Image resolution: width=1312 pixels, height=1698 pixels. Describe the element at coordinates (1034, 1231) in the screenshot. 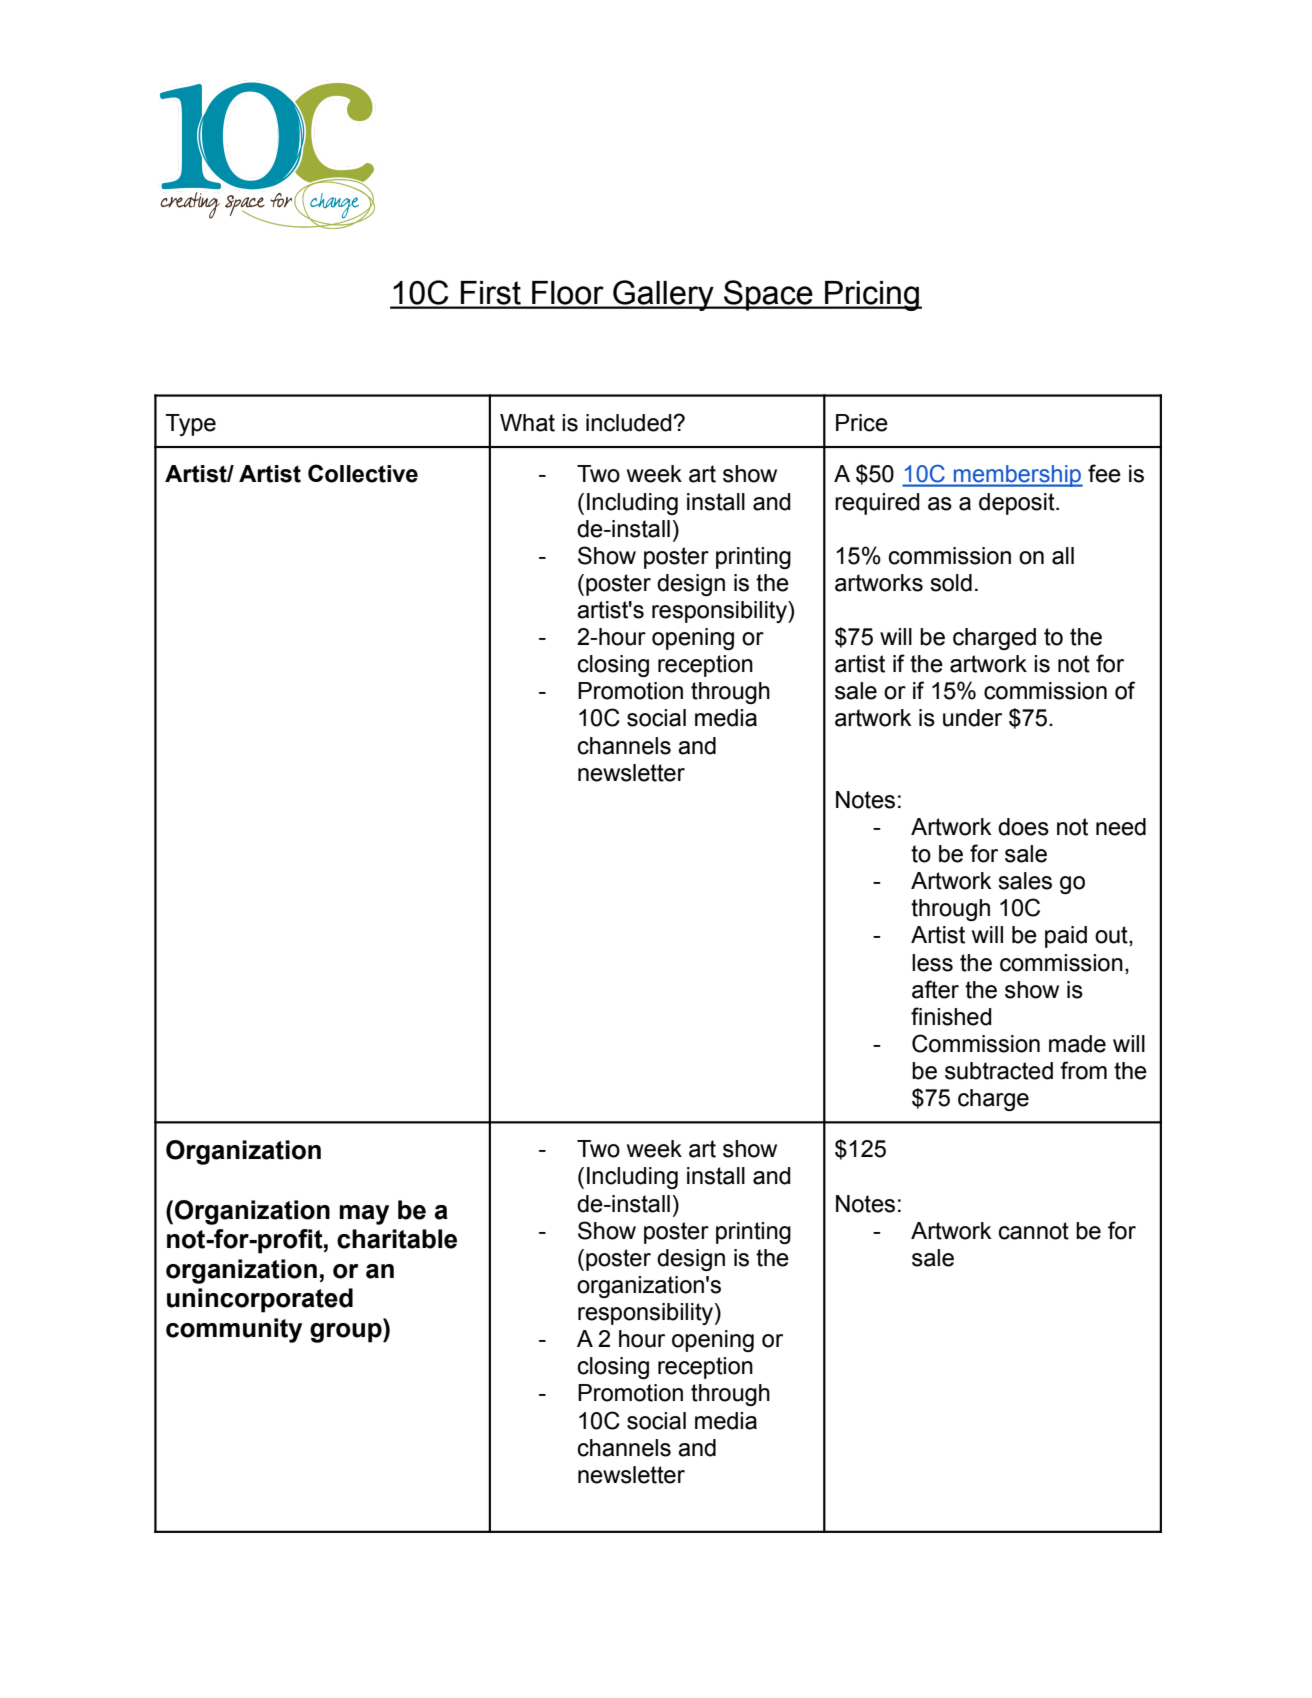

I see `cannot` at that location.
